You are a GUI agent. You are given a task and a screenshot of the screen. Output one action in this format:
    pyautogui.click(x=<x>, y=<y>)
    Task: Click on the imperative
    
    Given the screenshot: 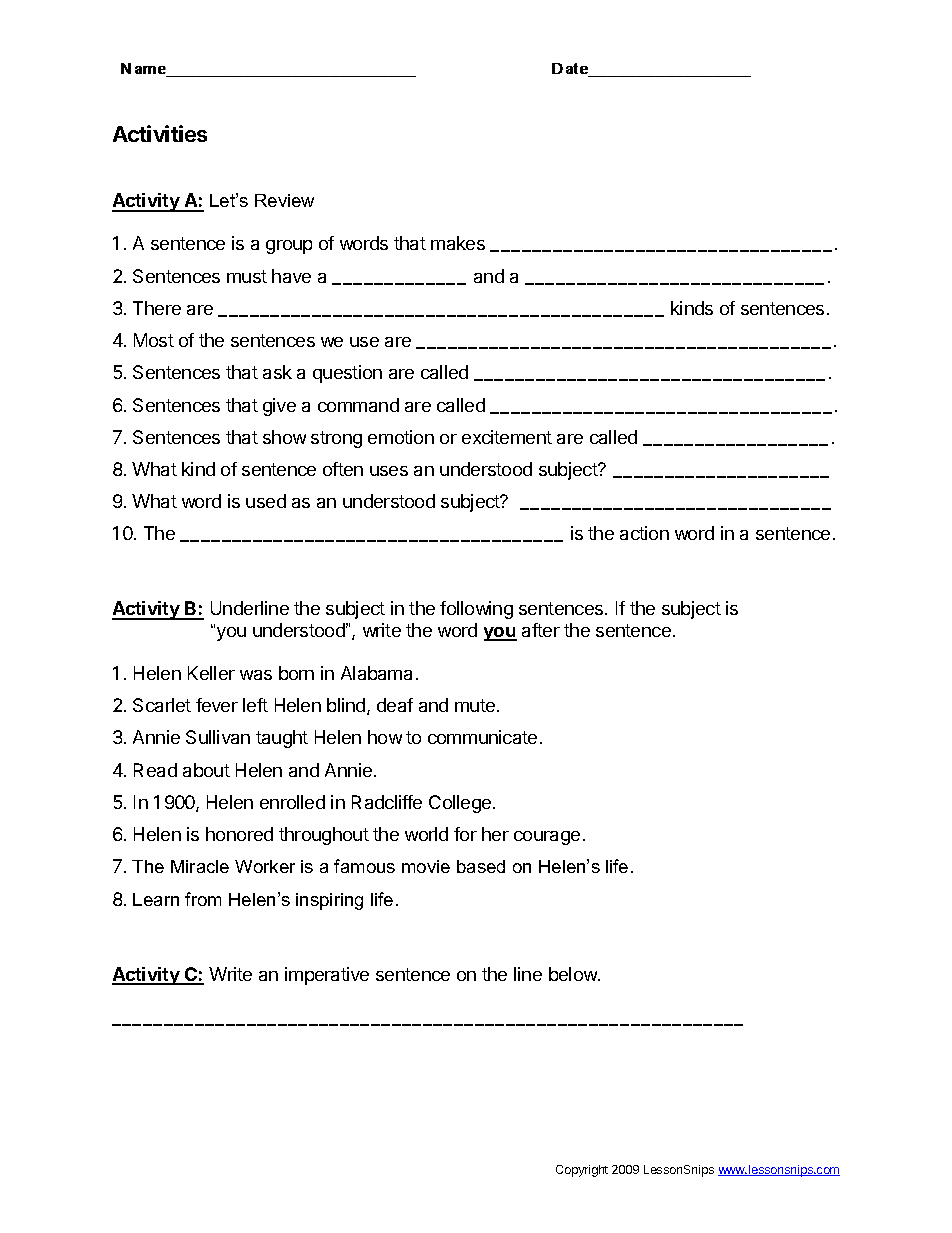 What is the action you would take?
    pyautogui.click(x=327, y=976)
